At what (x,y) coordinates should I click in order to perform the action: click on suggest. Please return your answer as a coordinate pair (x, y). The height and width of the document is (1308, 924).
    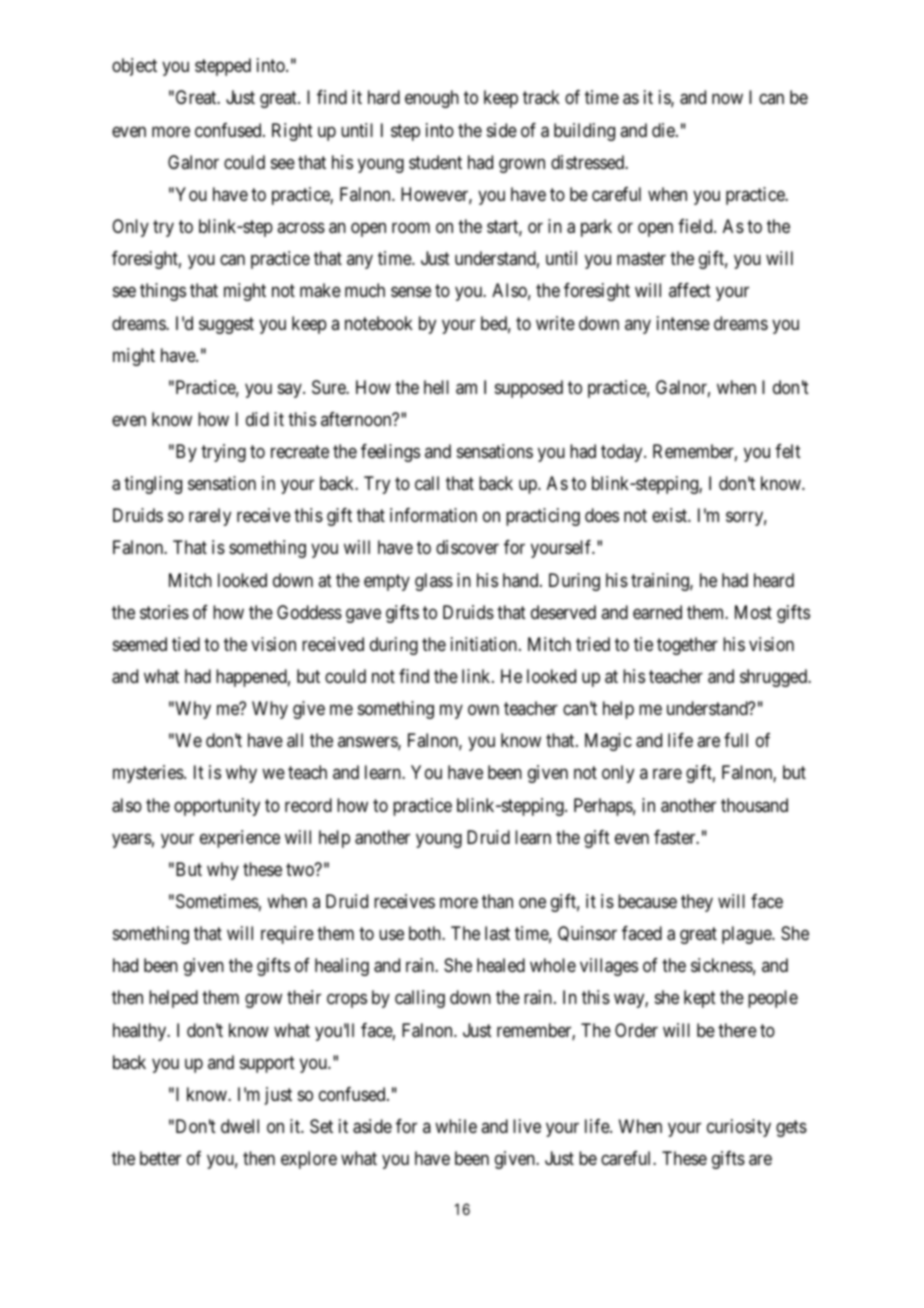
    Looking at the image, I should click on (226, 325).
